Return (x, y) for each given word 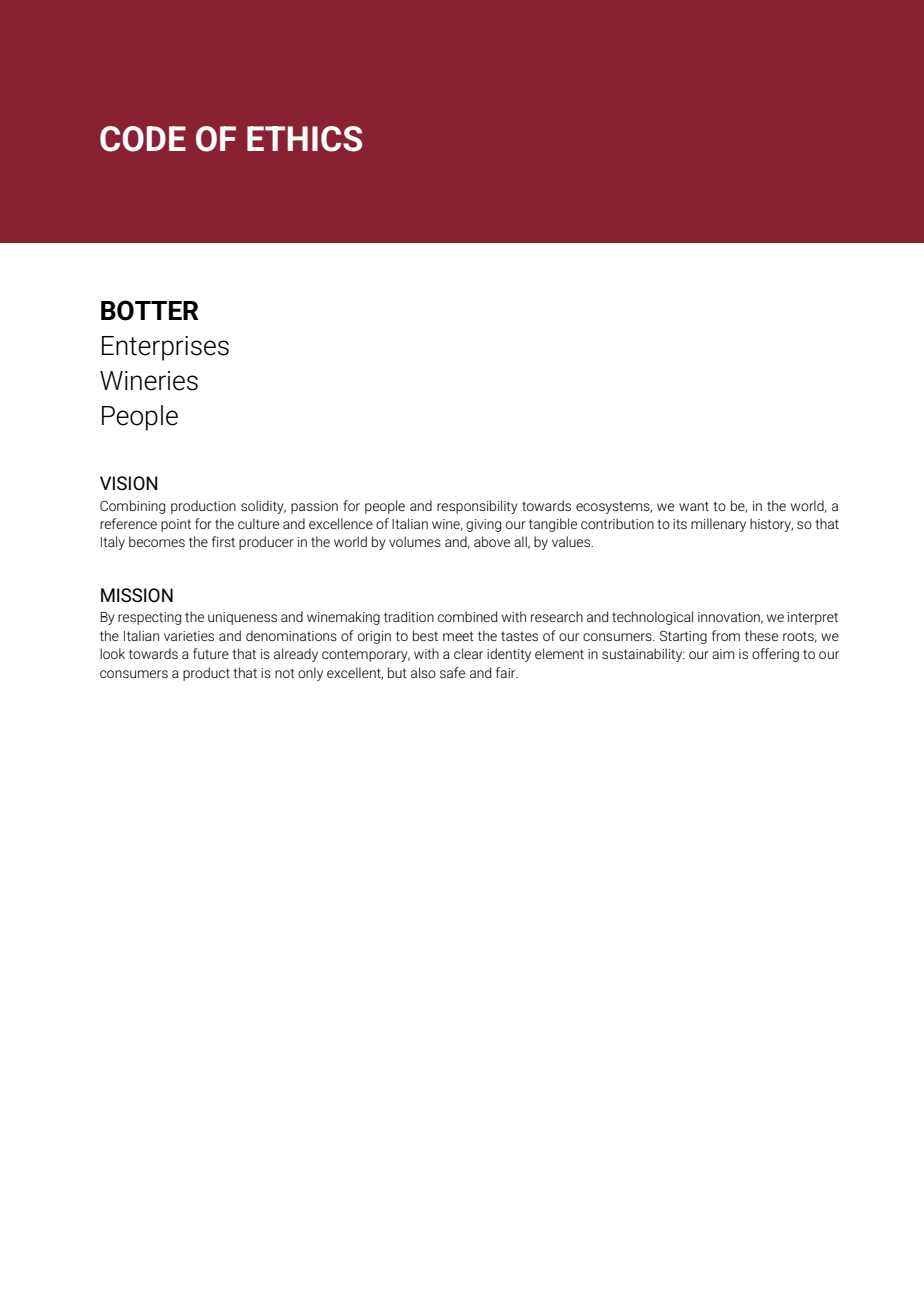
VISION (128, 483)
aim (723, 654)
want (694, 506)
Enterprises (165, 348)
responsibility (477, 507)
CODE (143, 139)
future (211, 653)
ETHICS (304, 139)
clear (468, 653)
